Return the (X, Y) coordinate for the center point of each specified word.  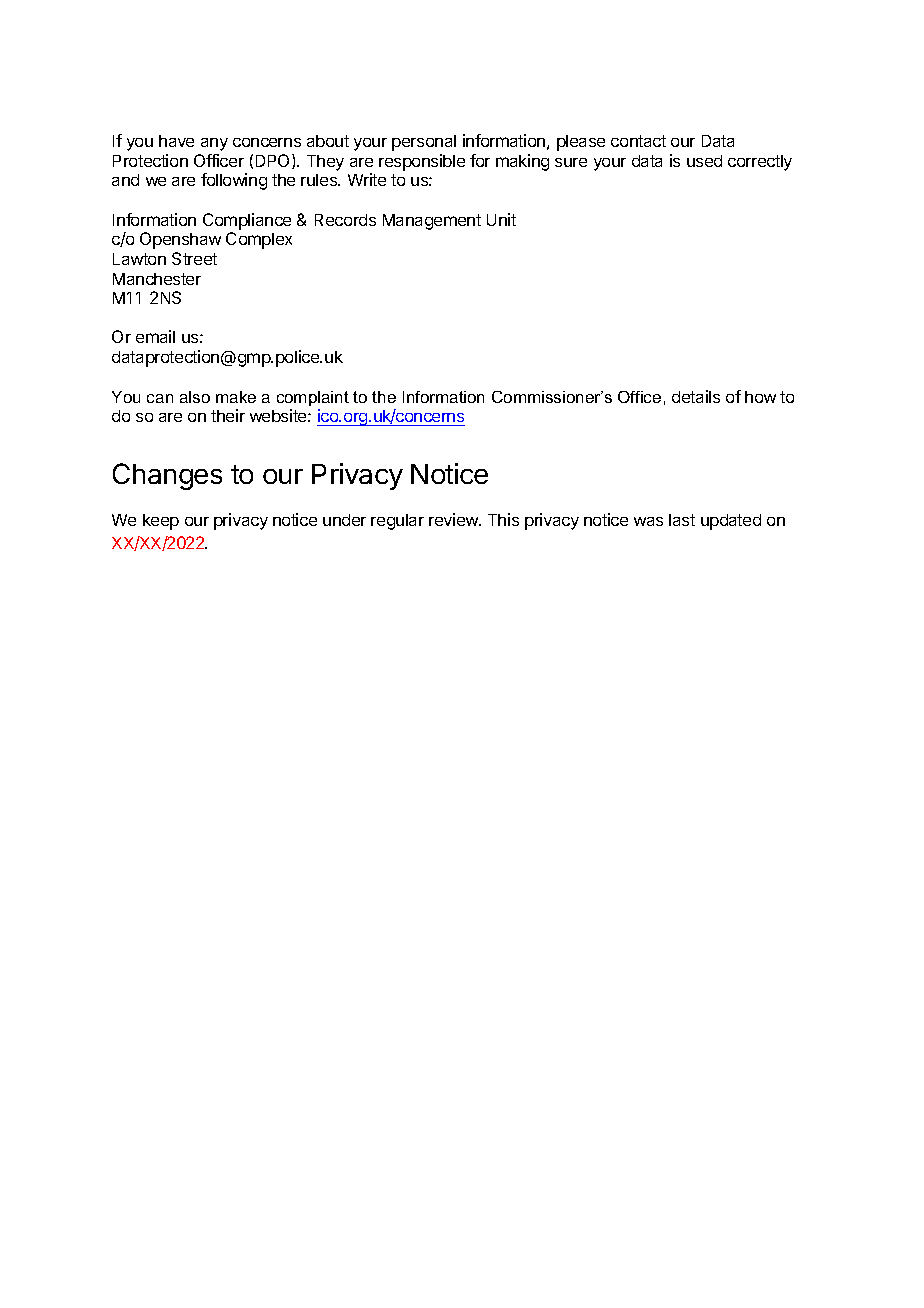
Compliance (247, 221)
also (195, 397)
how (760, 397)
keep (161, 522)
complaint (313, 398)
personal (424, 143)
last (682, 520)
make (236, 397)
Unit (501, 219)
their (228, 415)
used (704, 161)
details (696, 396)
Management (432, 222)
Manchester (157, 279)
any (214, 144)
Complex (259, 240)
